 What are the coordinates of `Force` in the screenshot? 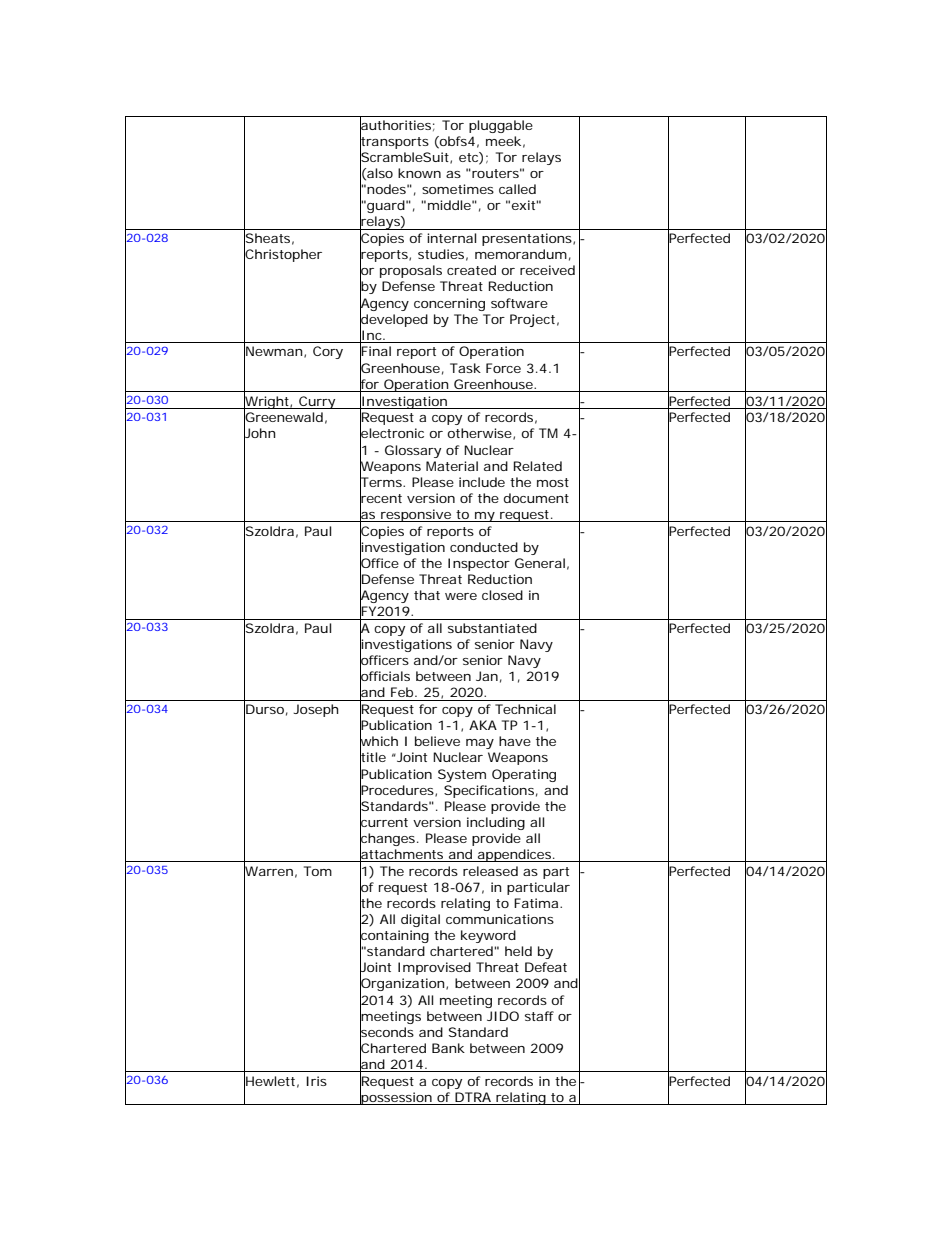 It's located at (503, 368).
